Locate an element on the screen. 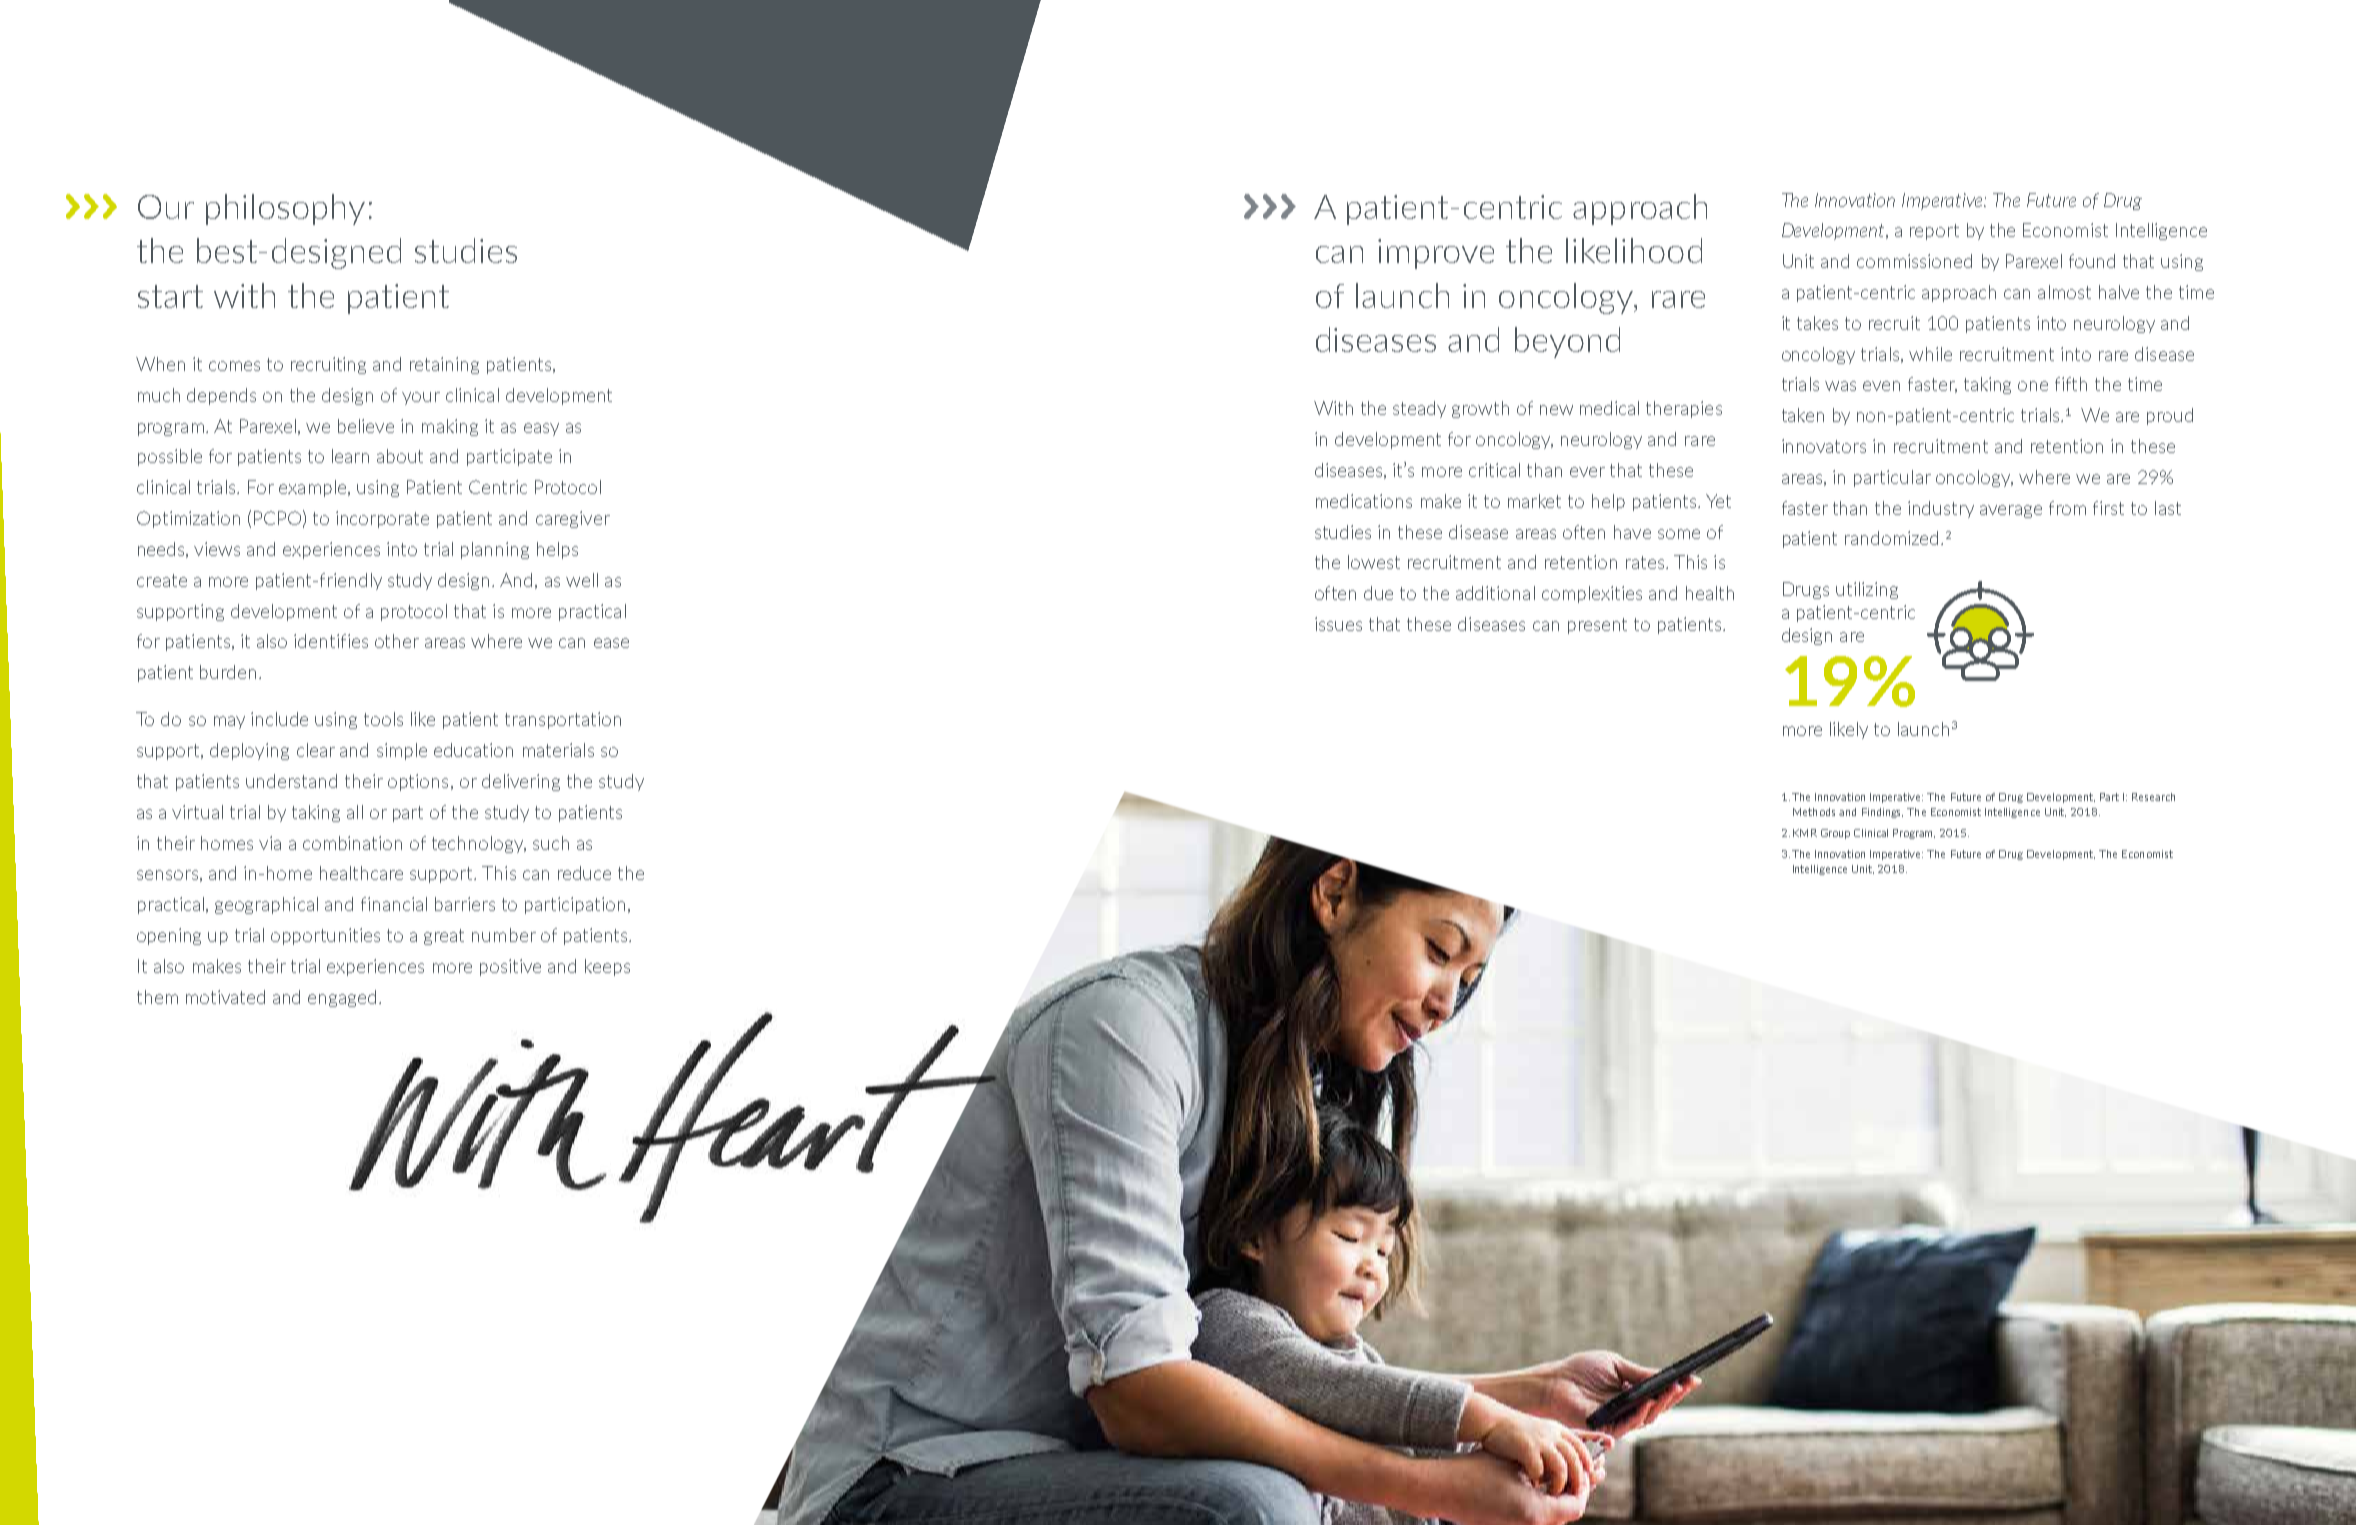 This screenshot has height=1525, width=2356. options is located at coordinates (418, 782).
